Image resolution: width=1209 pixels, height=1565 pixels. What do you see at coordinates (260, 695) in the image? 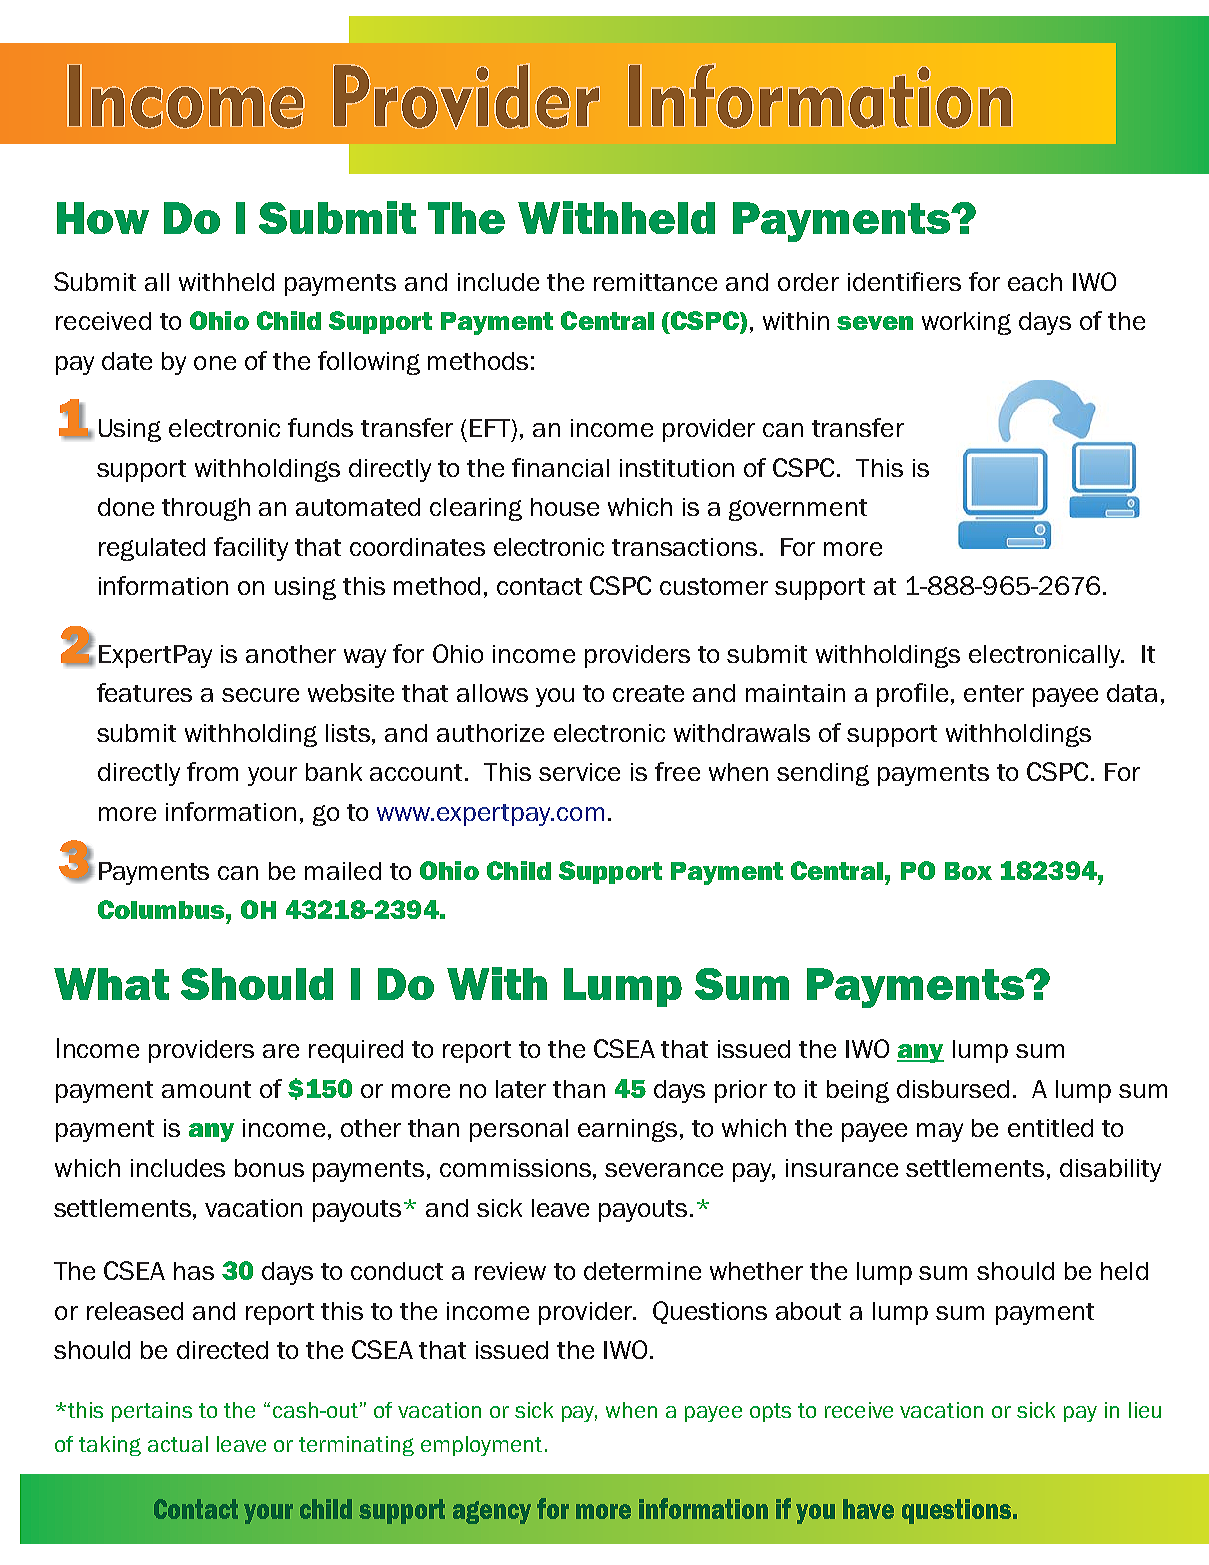
I see `secure` at bounding box center [260, 695].
